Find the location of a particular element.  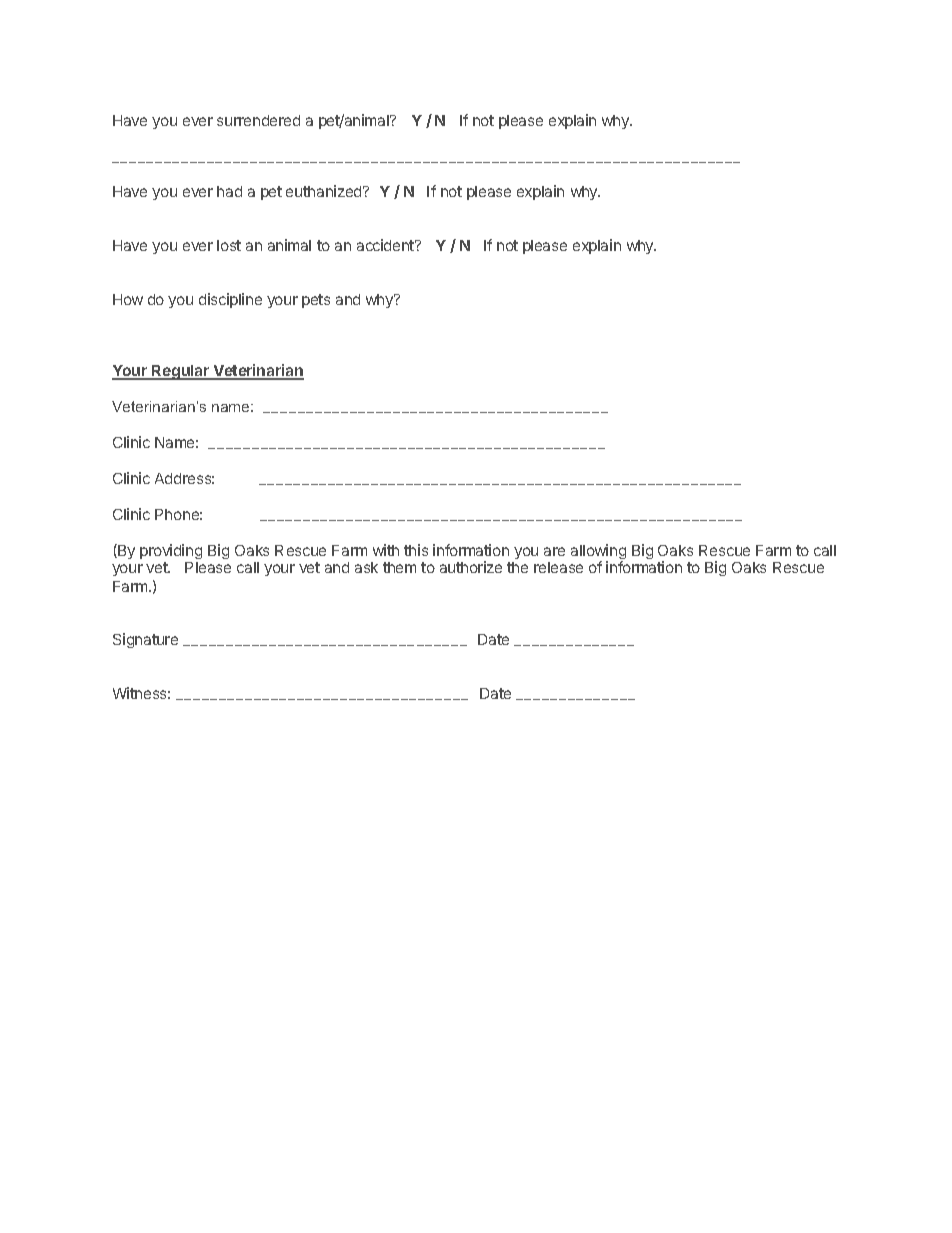

are is located at coordinates (554, 551).
